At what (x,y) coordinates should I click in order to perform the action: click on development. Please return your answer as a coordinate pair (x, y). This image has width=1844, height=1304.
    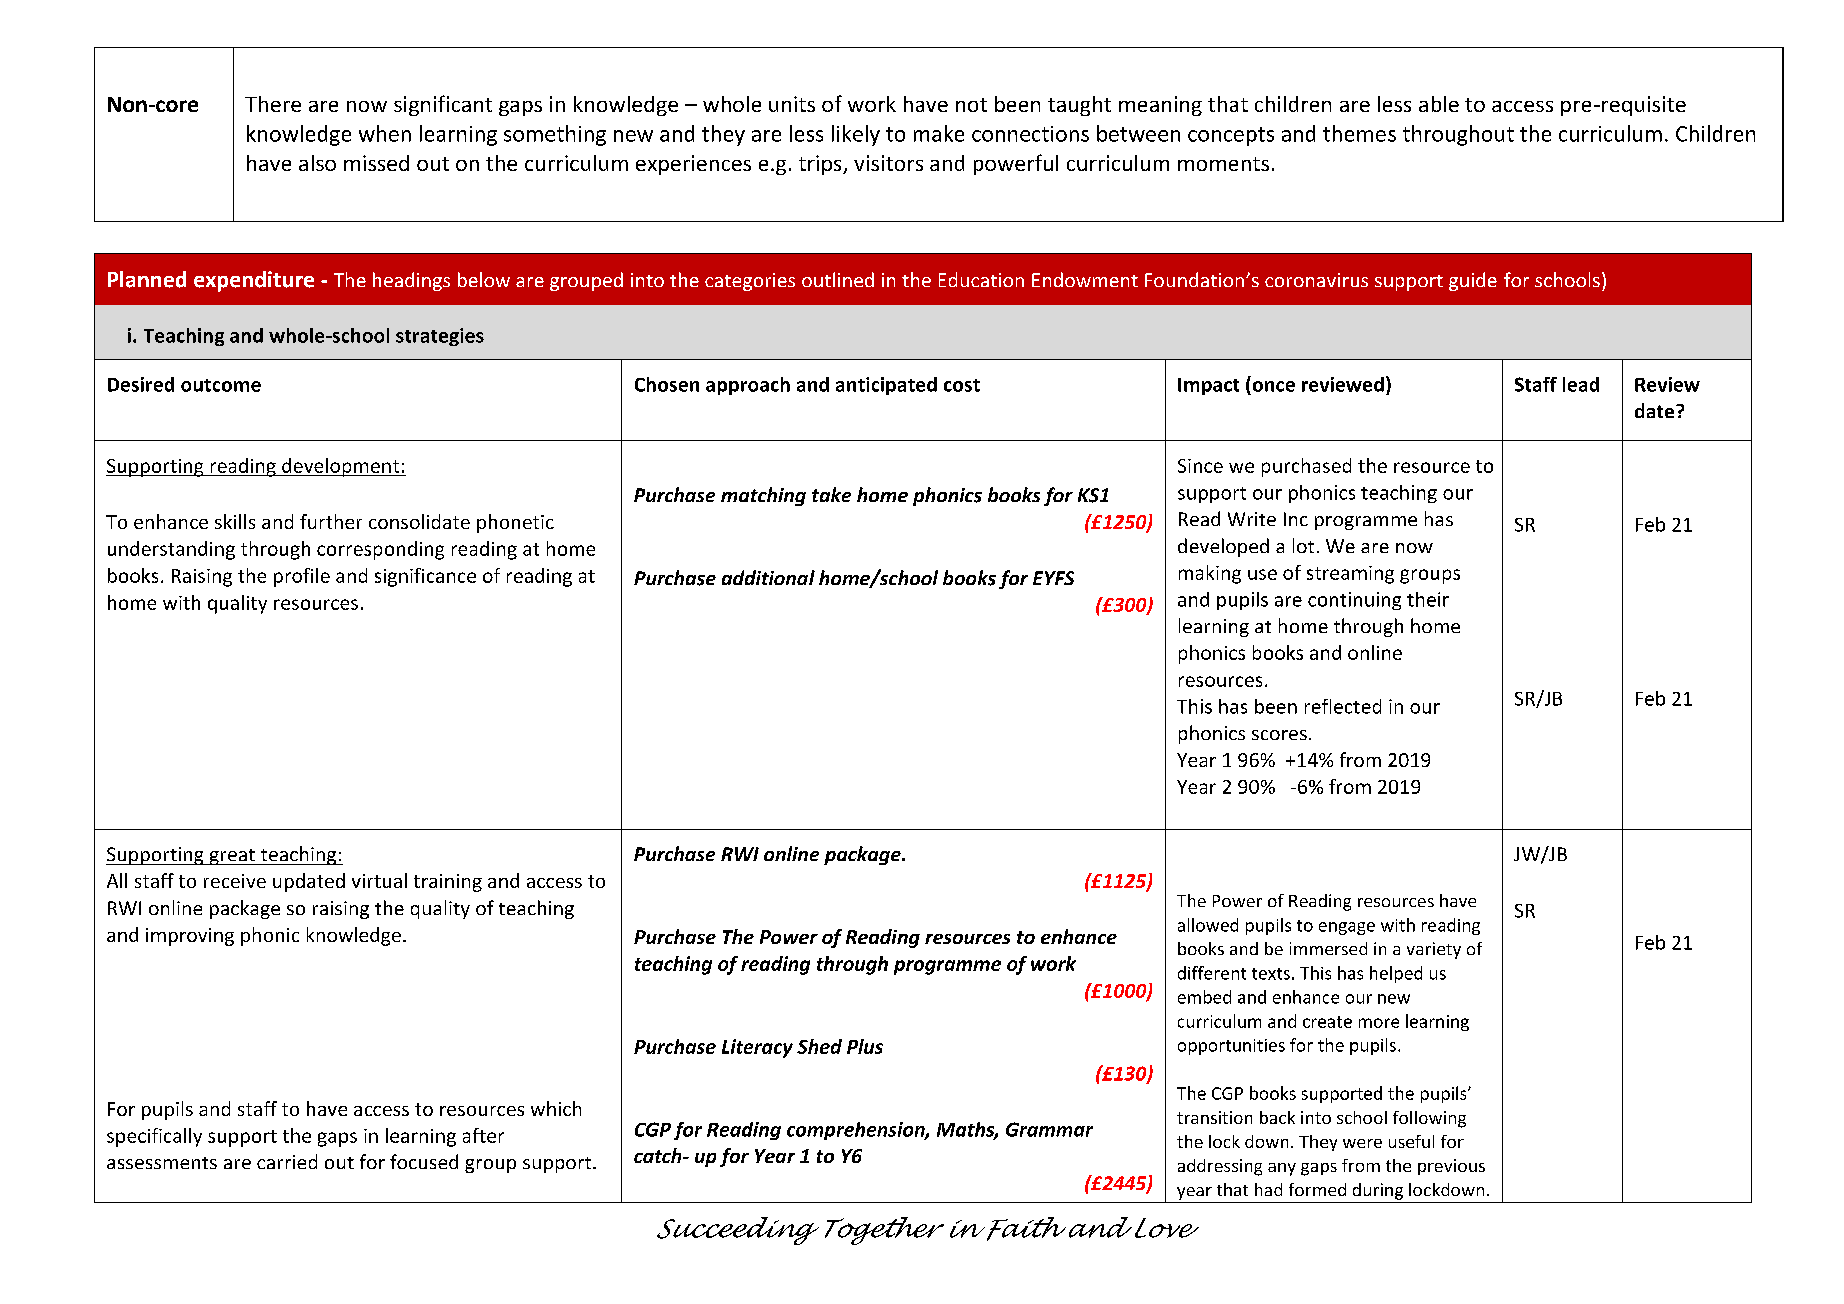
    Looking at the image, I should click on (340, 467).
